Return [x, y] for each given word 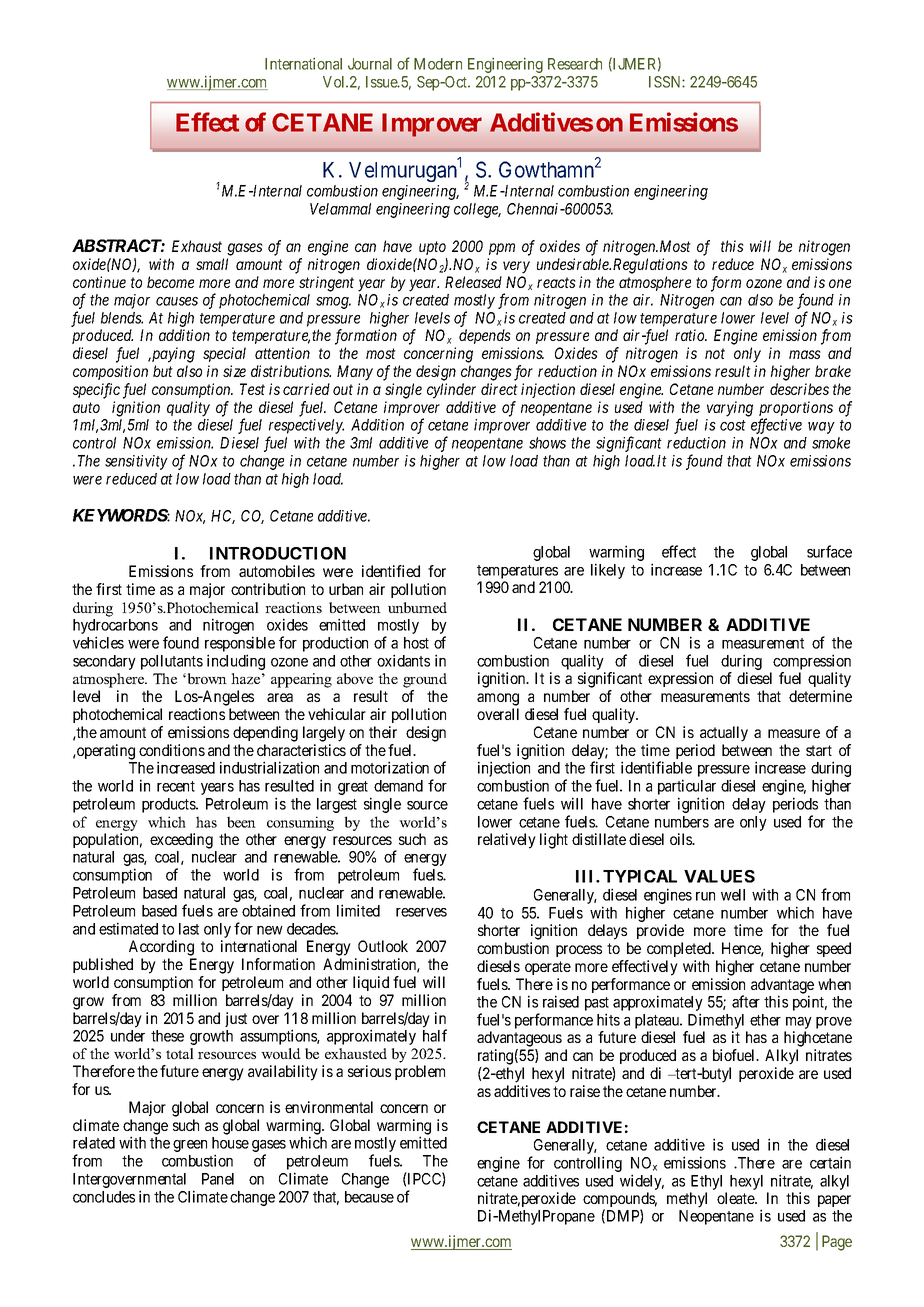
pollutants [172, 662]
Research [575, 64]
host [416, 643]
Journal [370, 64]
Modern [438, 64]
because [369, 1197]
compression [812, 662]
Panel [218, 1179]
